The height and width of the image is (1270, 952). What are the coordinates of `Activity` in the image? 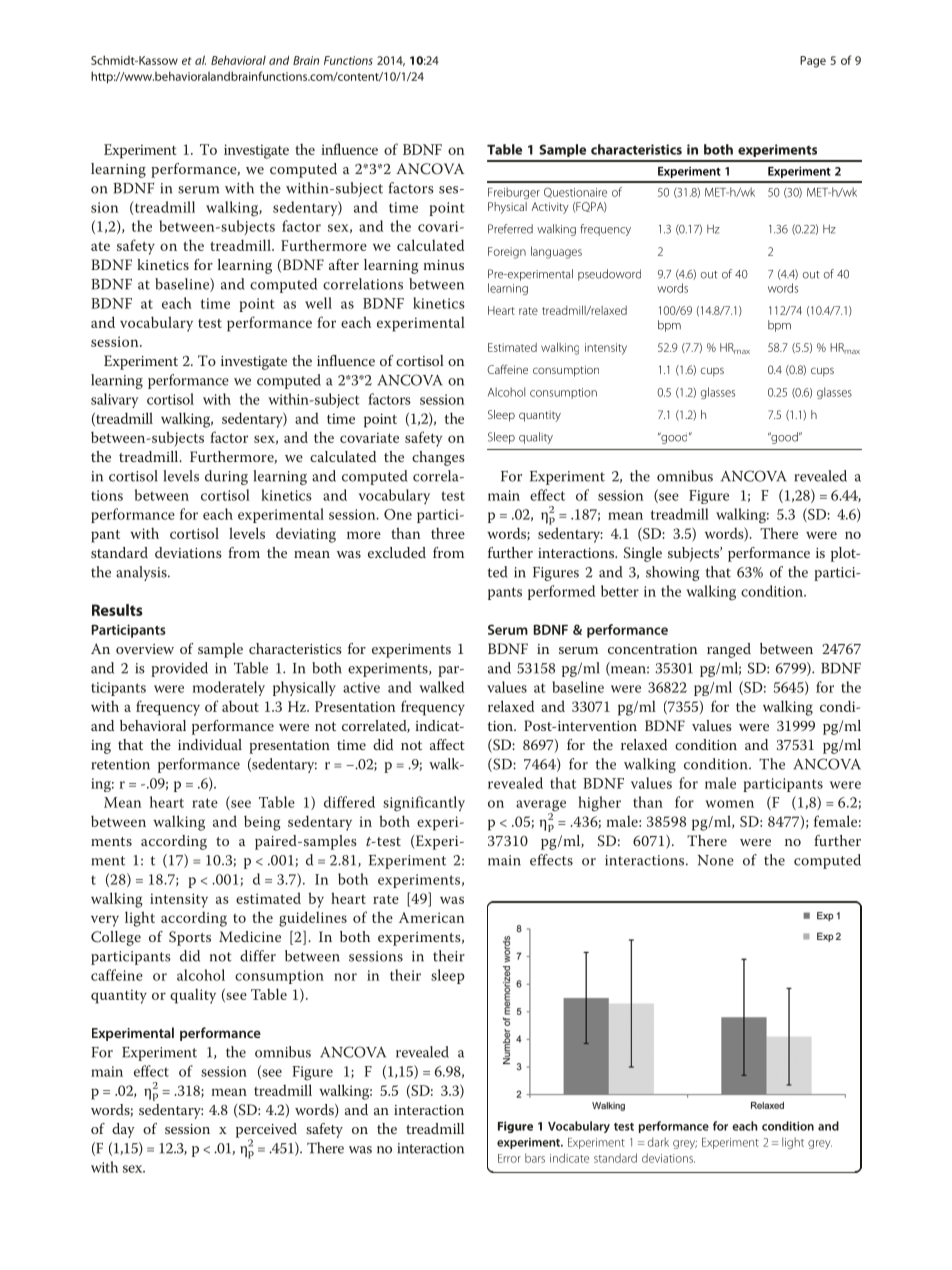 It's located at (550, 208).
